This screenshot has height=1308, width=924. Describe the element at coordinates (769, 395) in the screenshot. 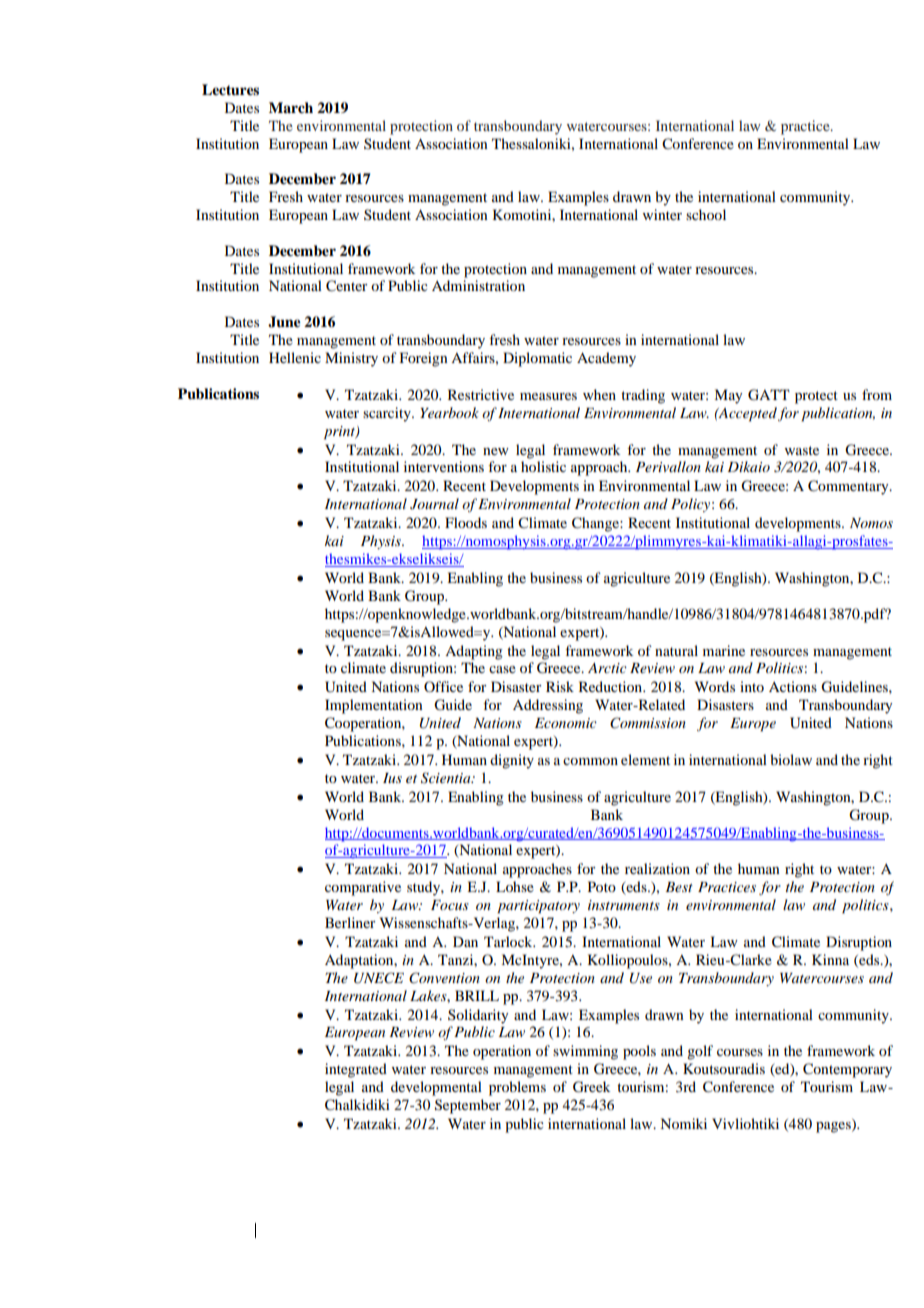

I see `GATT` at that location.
